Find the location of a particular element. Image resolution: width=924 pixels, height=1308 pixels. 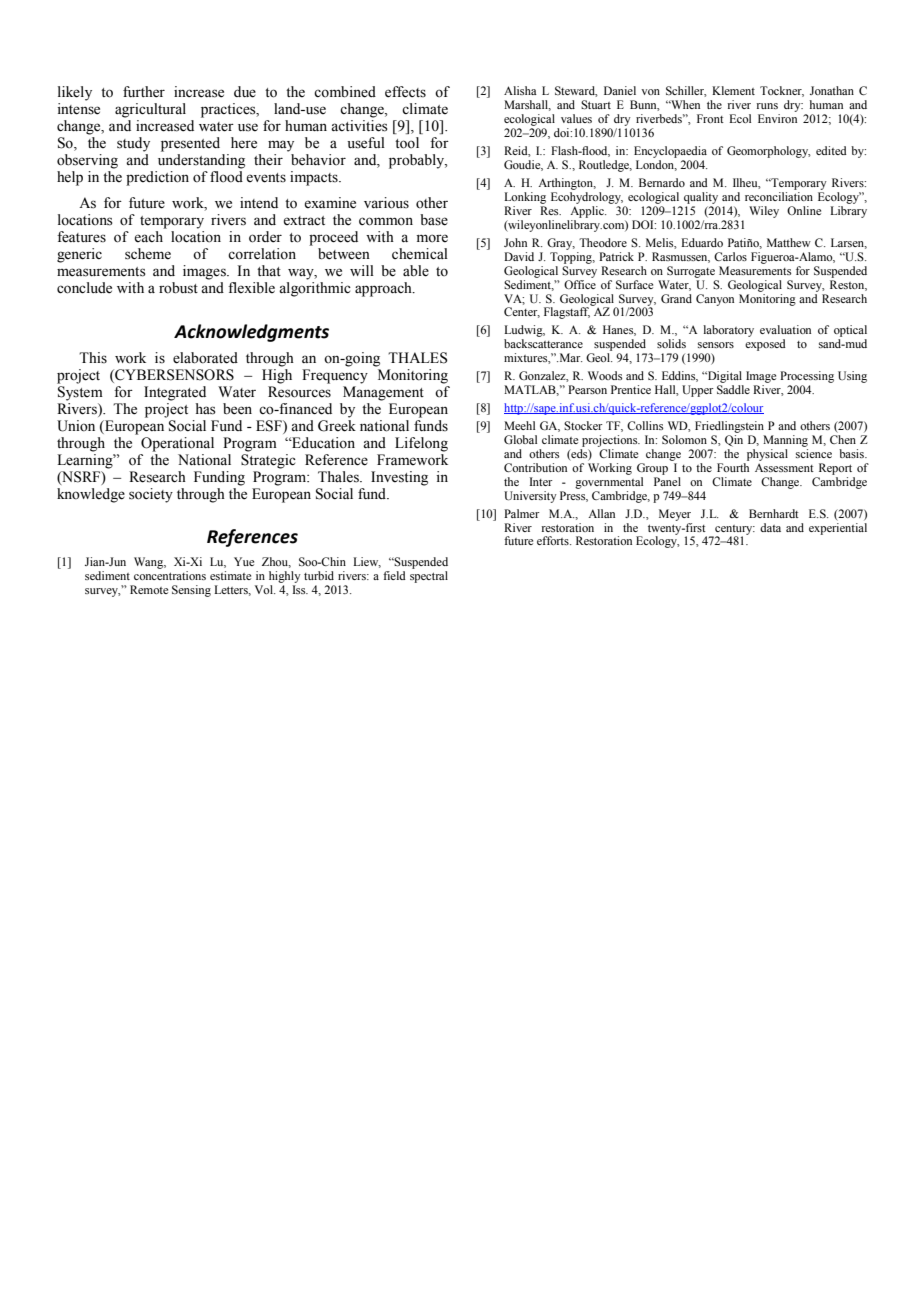

data is located at coordinates (770, 527).
